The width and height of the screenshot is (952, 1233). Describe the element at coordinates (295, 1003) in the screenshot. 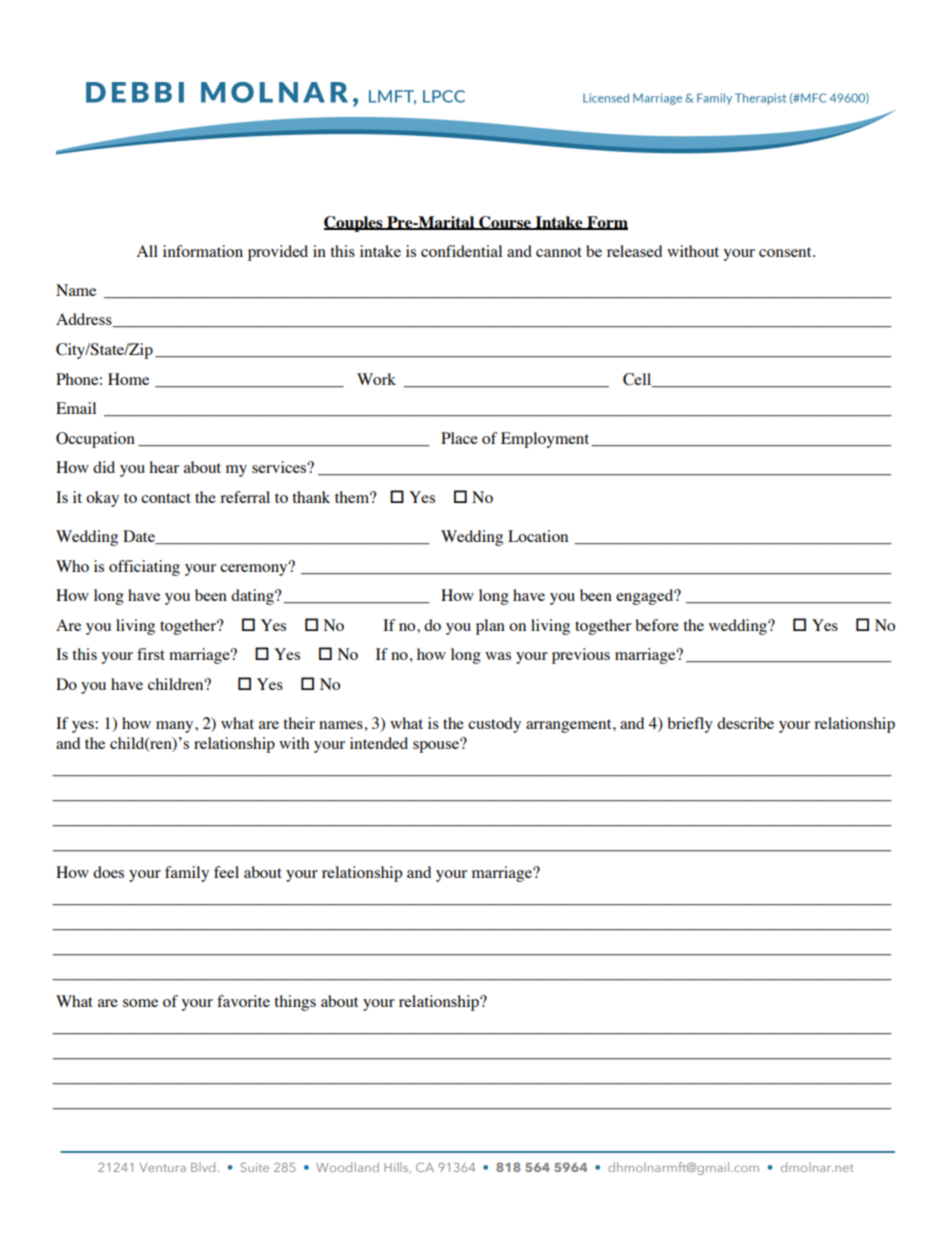

I see `things` at that location.
